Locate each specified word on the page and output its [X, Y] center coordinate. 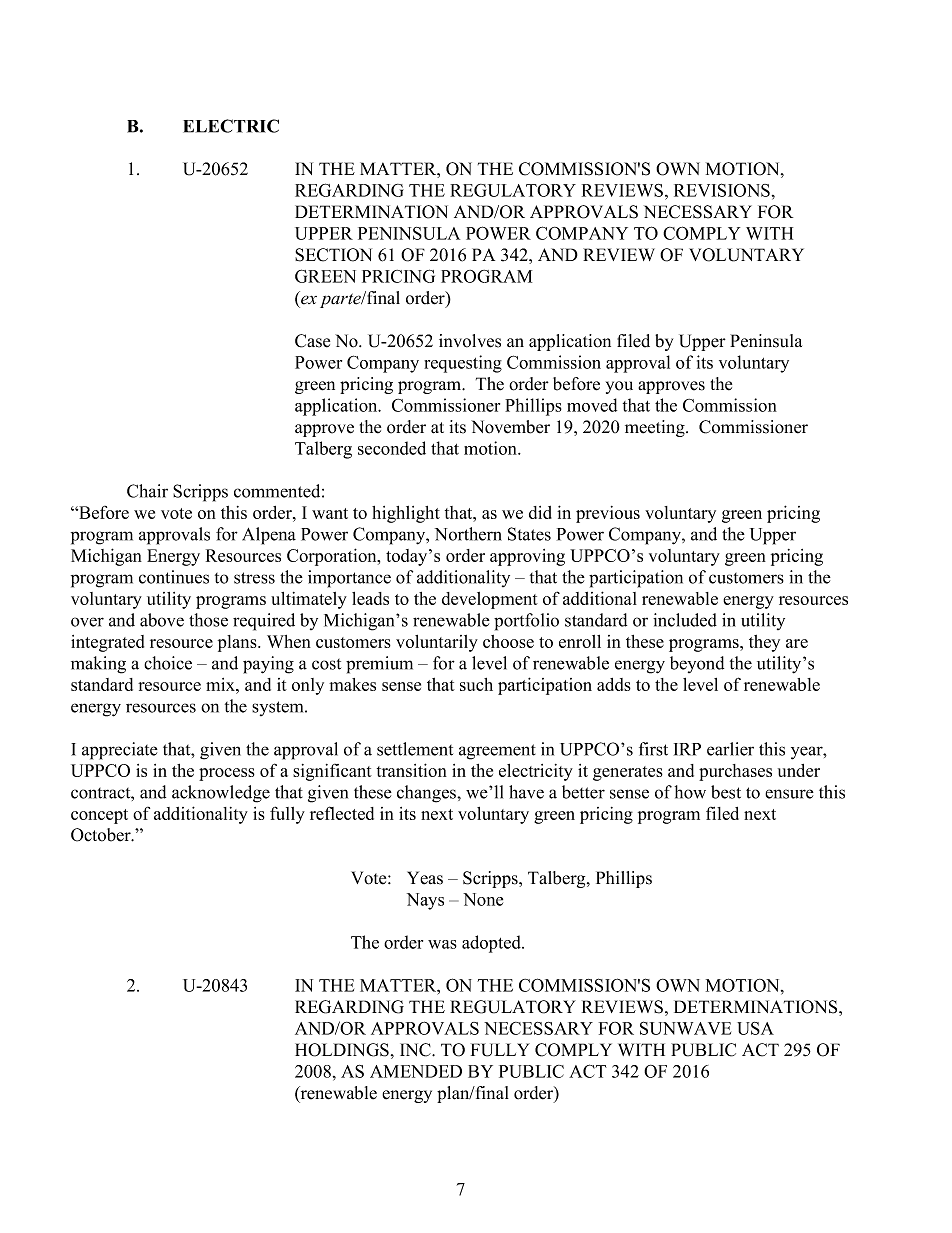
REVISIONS [722, 190]
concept [99, 816]
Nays [425, 901]
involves [470, 341]
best [726, 792]
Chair [147, 491]
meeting [656, 428]
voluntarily [437, 643]
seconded [392, 448]
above [162, 620]
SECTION [333, 255]
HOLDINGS [342, 1050]
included [685, 620]
